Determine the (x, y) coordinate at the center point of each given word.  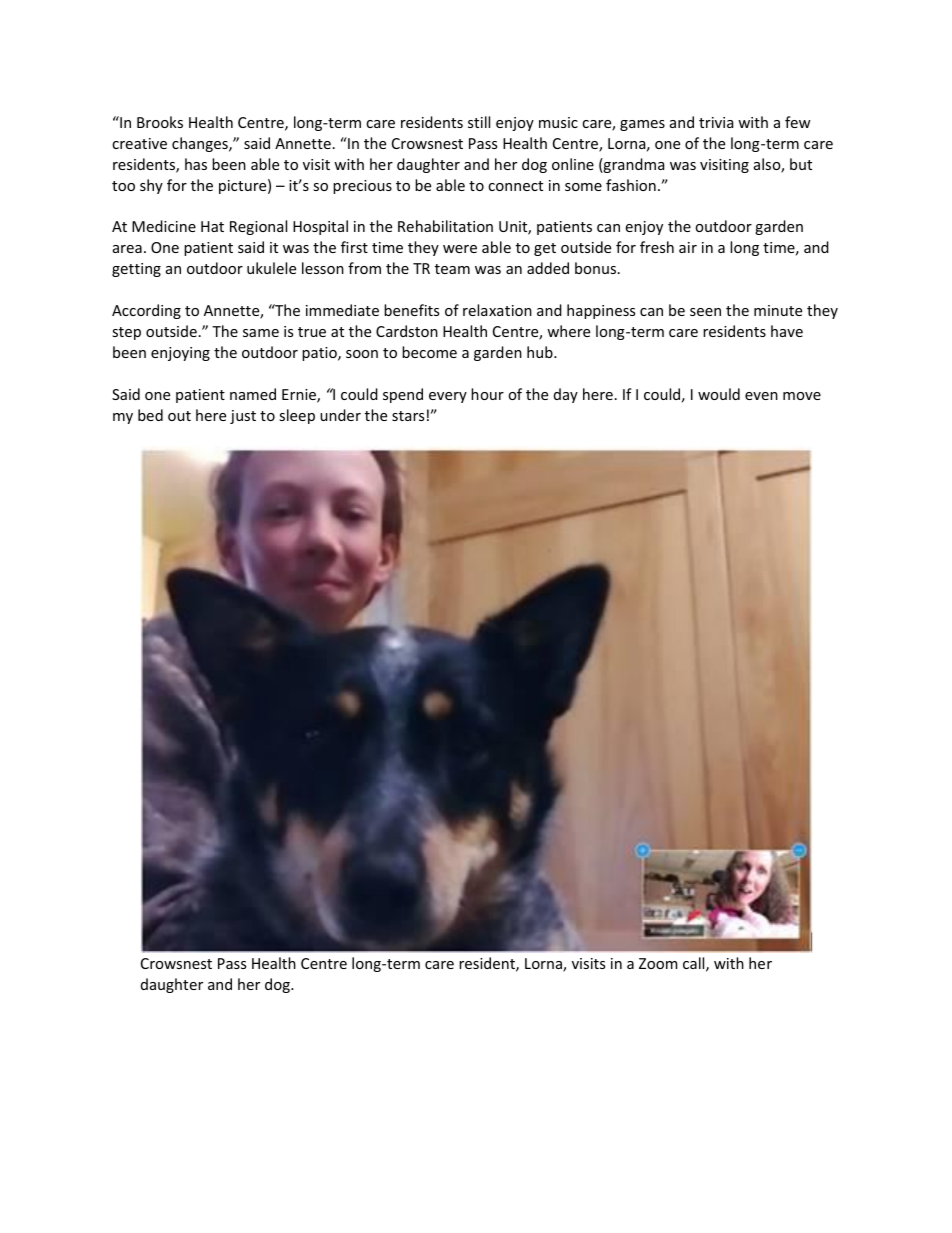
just (243, 417)
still (479, 122)
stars (408, 416)
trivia (716, 122)
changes (201, 144)
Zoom (658, 963)
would (719, 394)
